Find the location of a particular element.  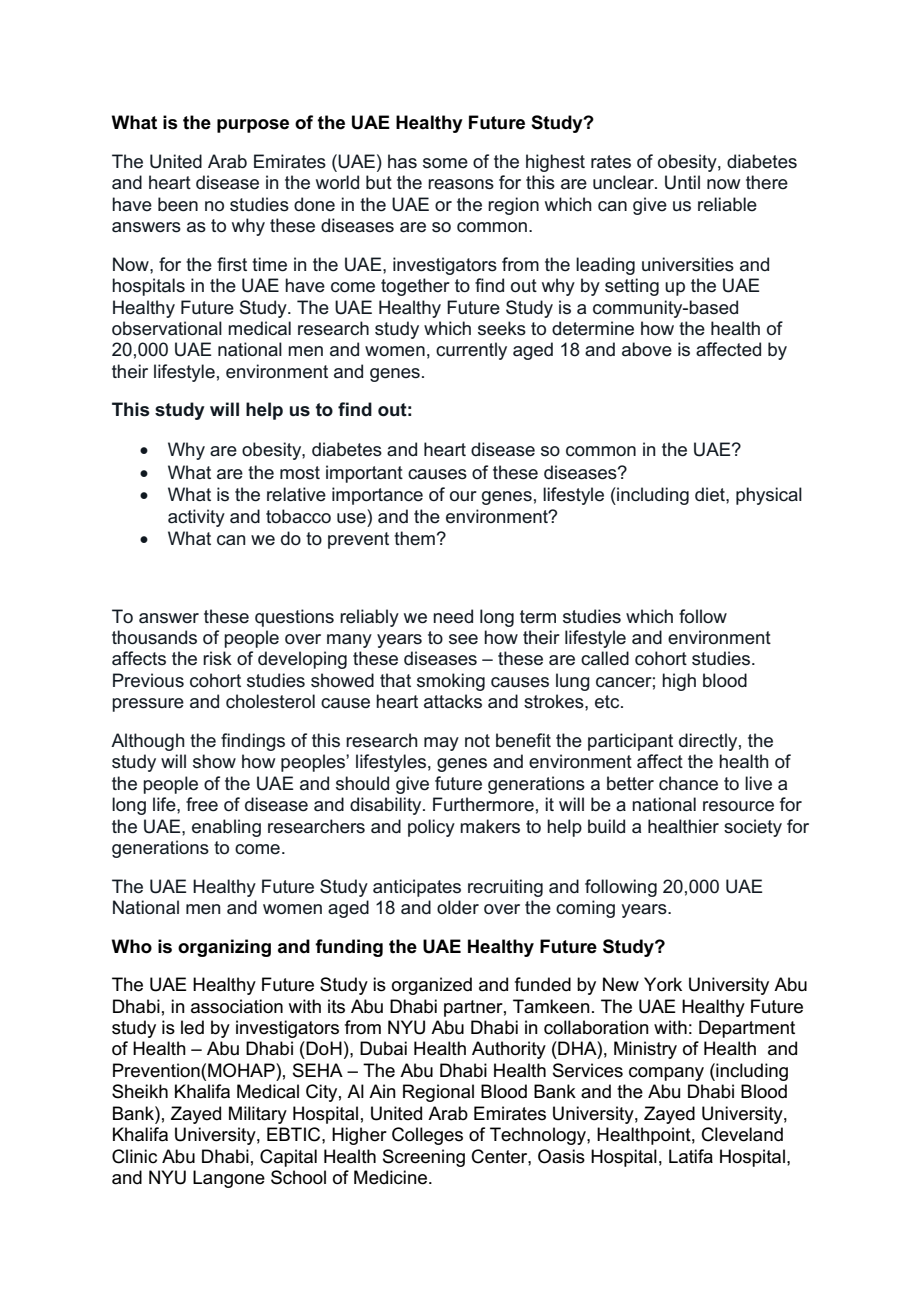

called is located at coordinates (605, 658).
